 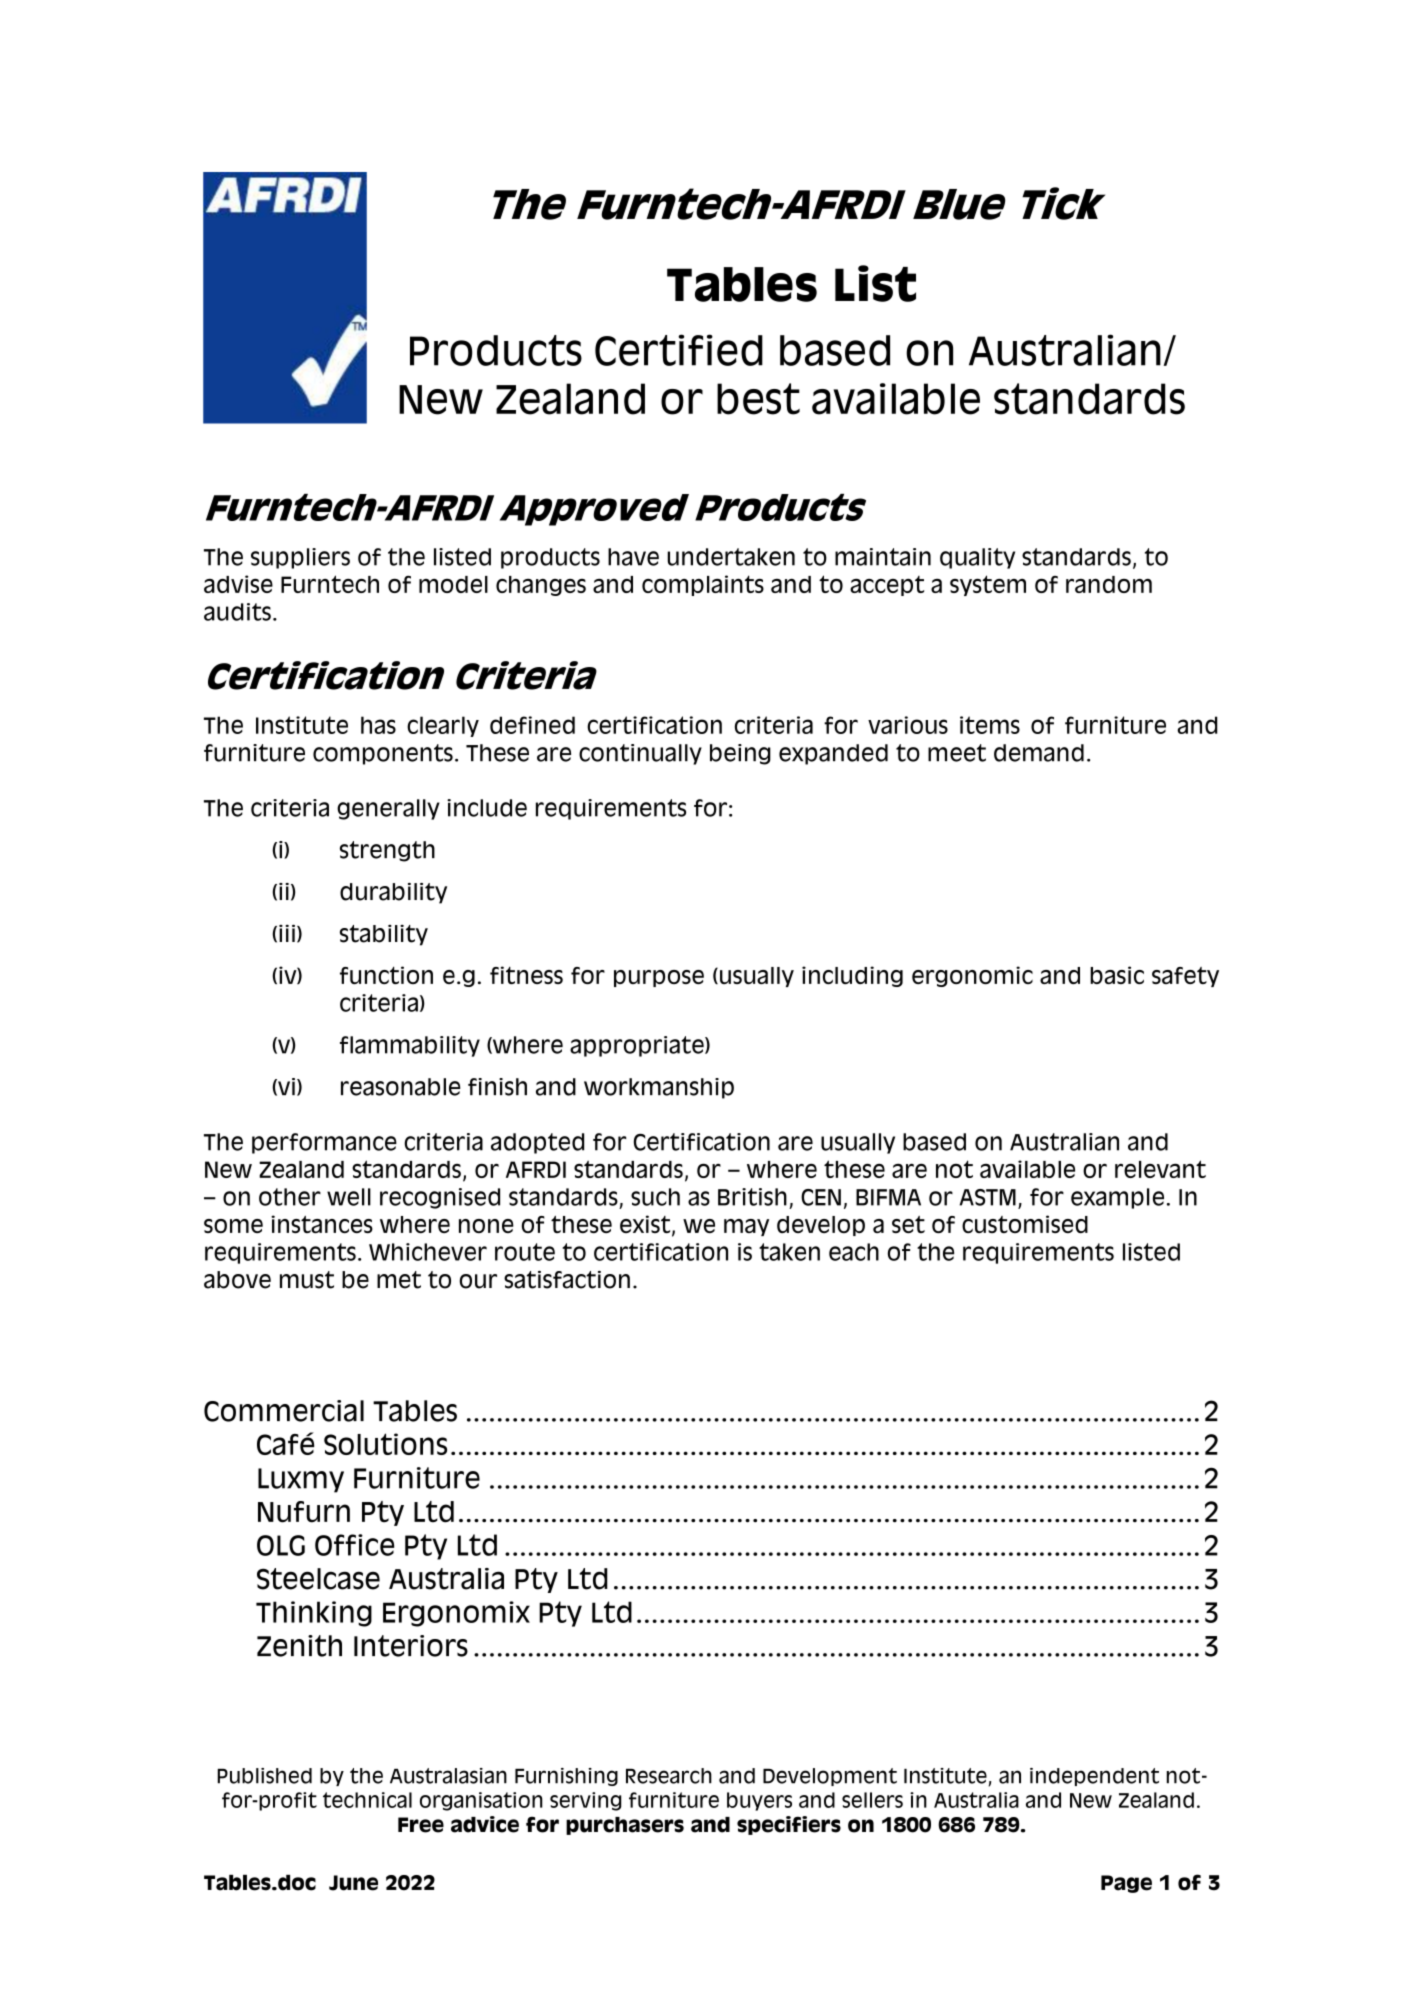 What do you see at coordinates (393, 893) in the document?
I see `durability` at bounding box center [393, 893].
